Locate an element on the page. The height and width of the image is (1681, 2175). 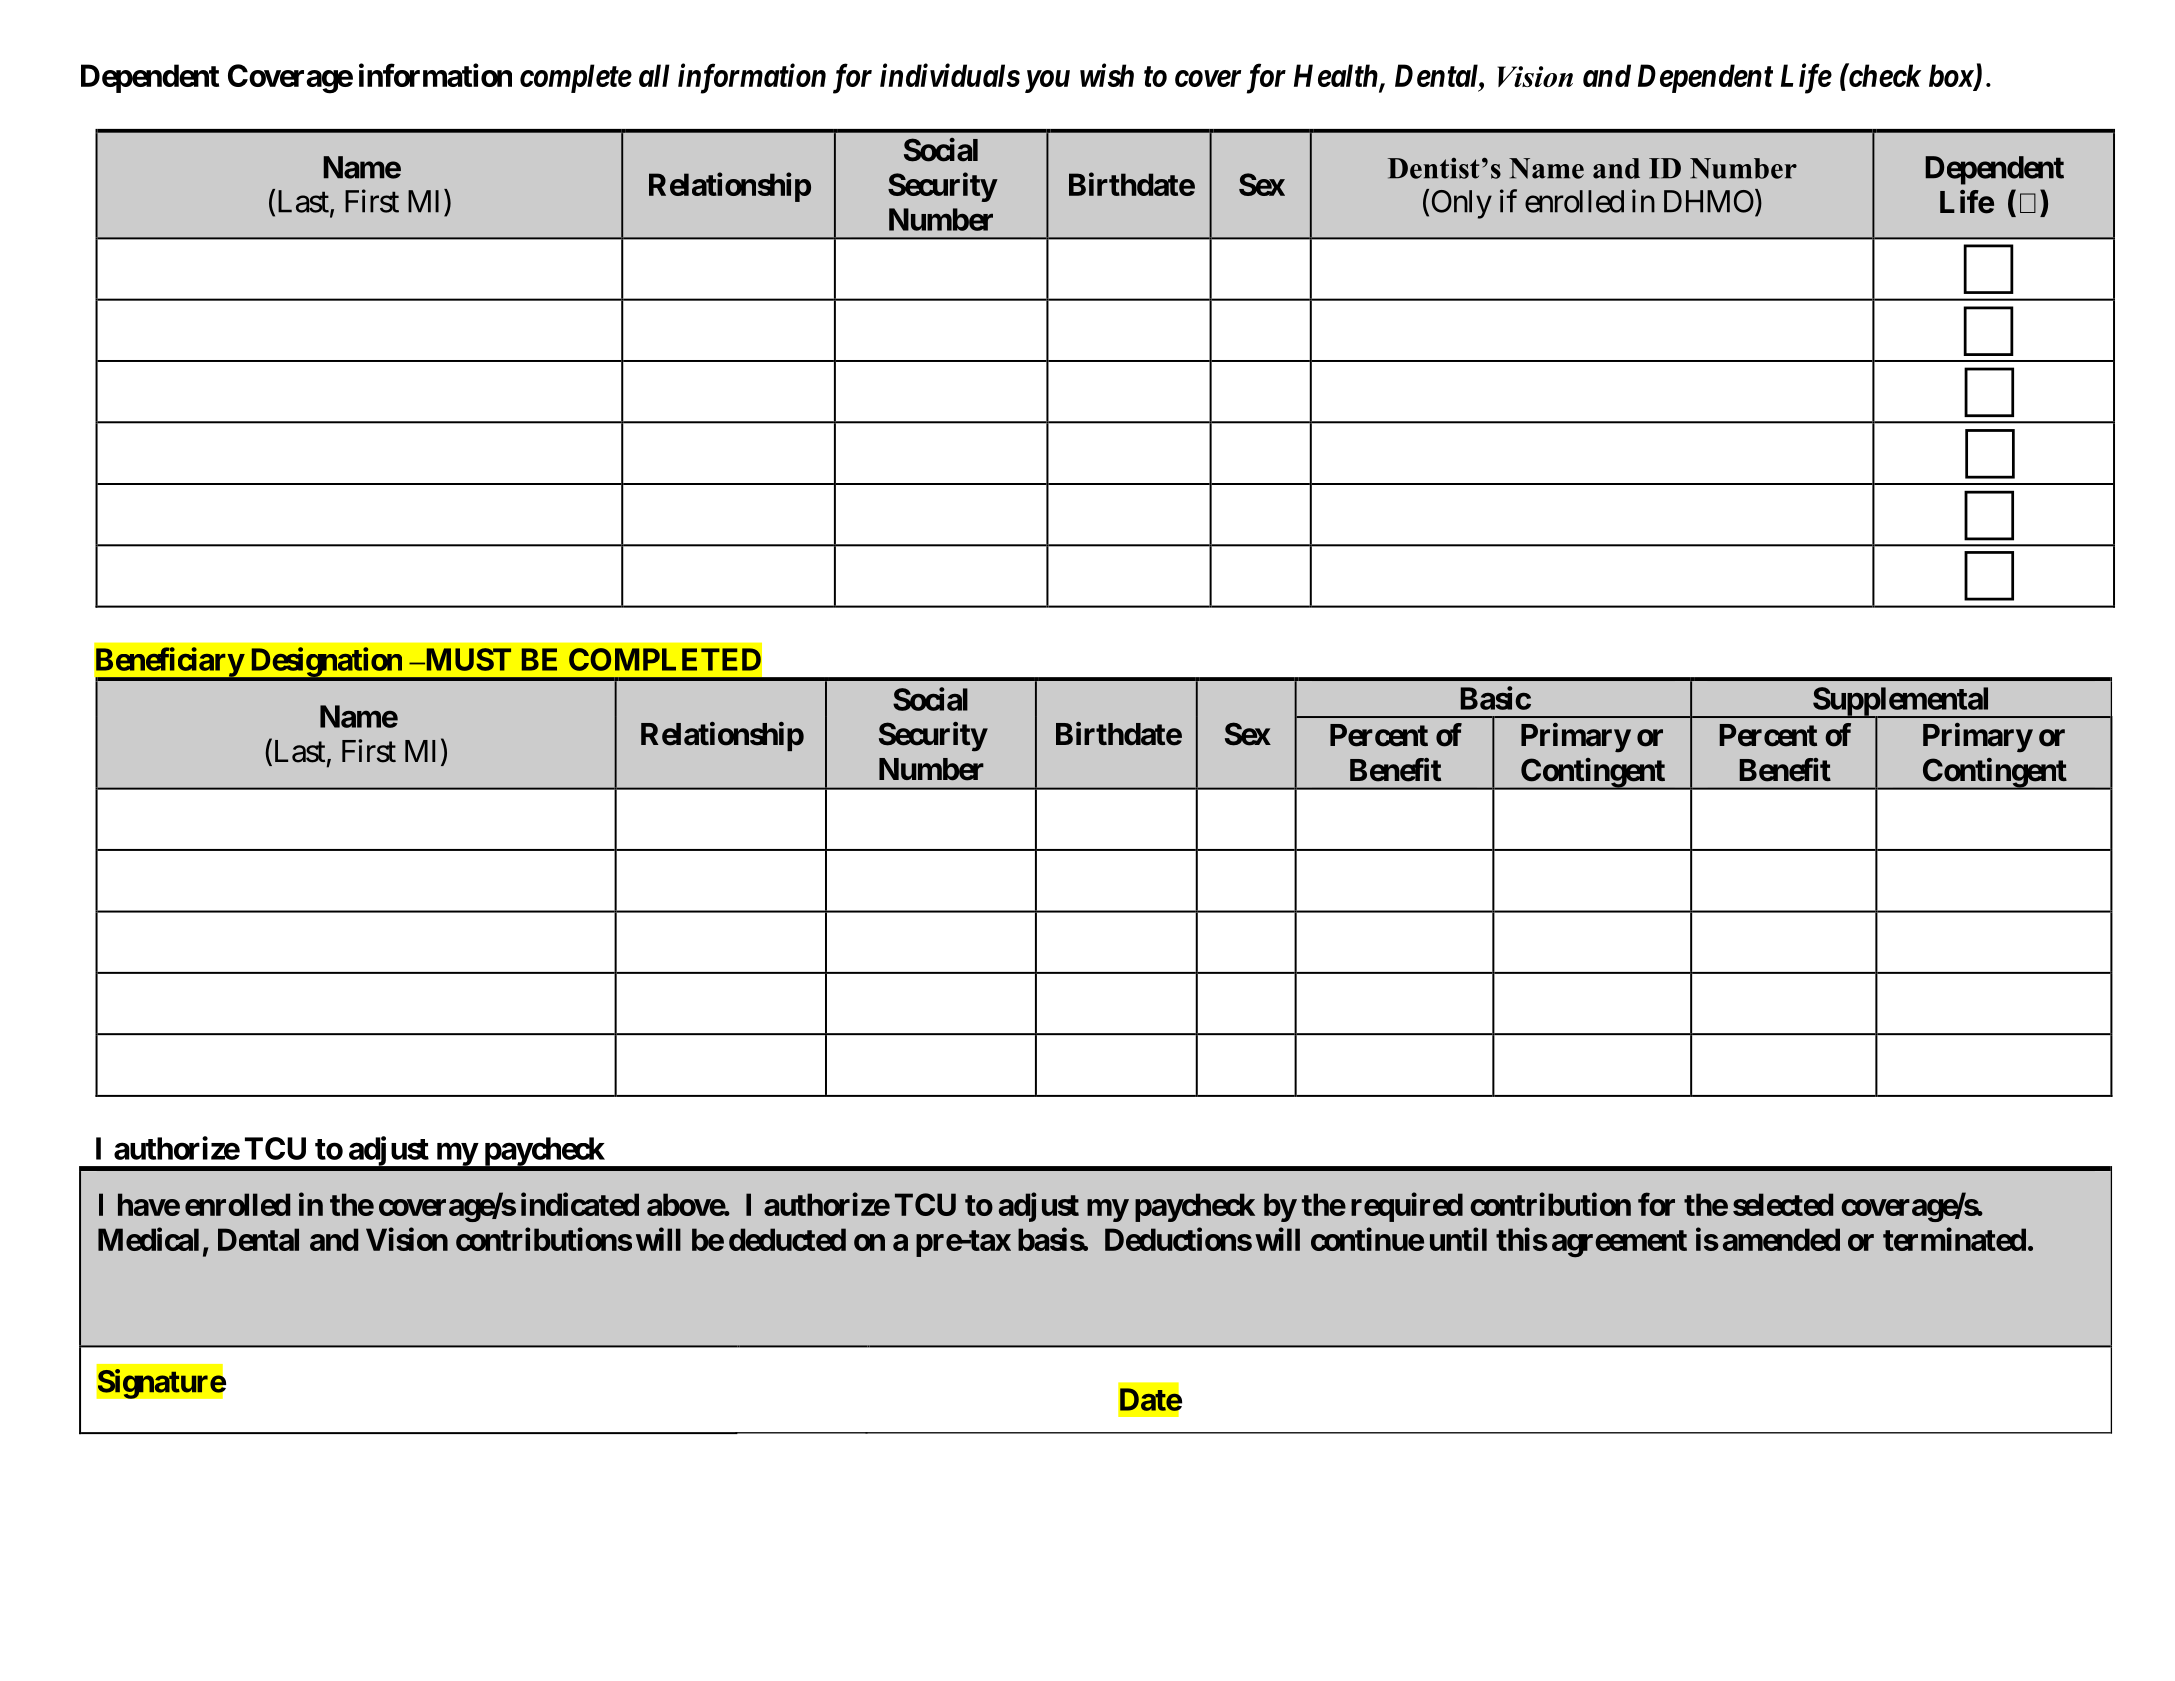
Only is located at coordinates (1462, 204).
